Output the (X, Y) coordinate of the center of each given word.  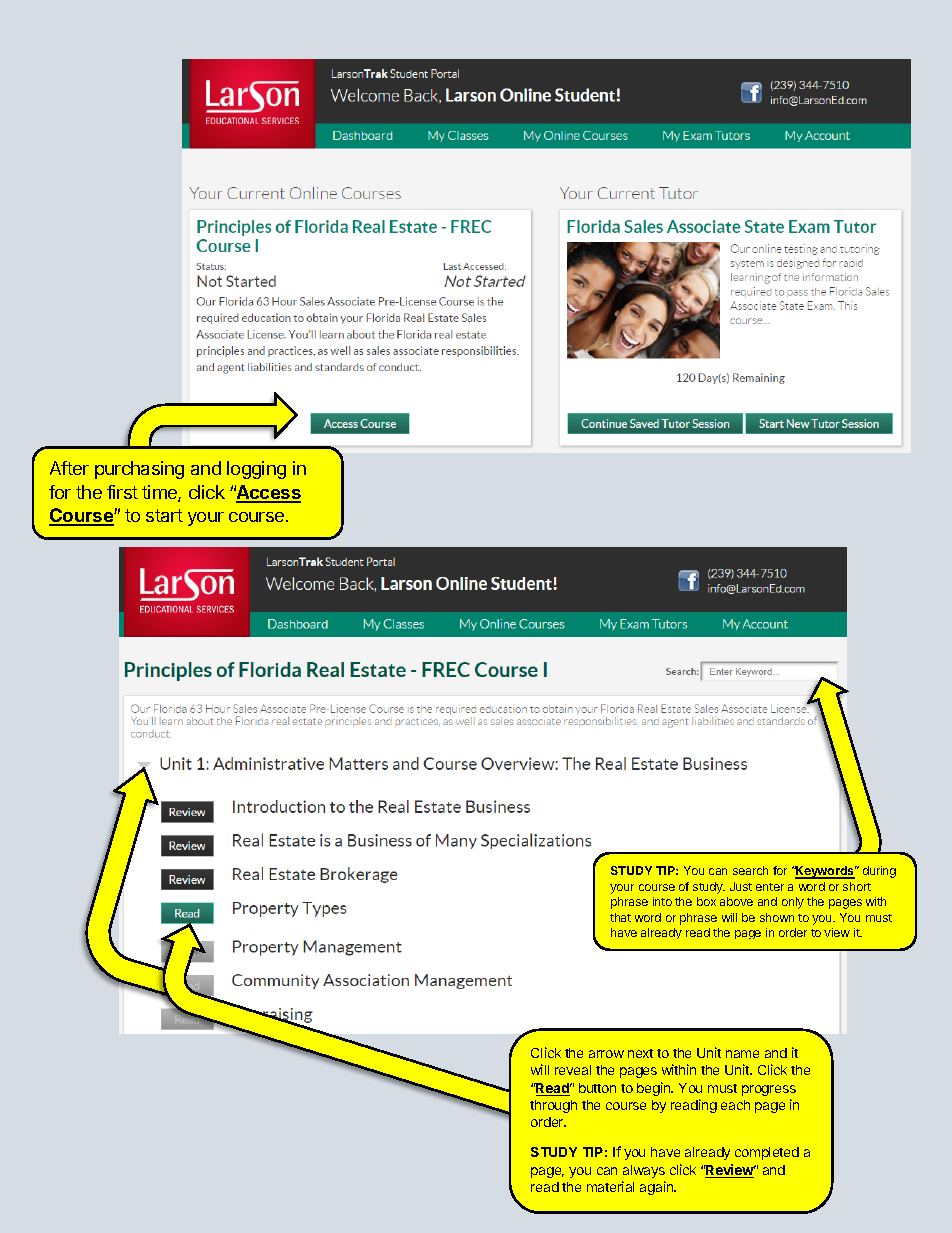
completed (767, 1153)
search (750, 870)
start (164, 515)
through (553, 1106)
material (610, 1186)
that (620, 917)
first (122, 492)
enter (770, 887)
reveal (573, 1070)
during (879, 872)
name (742, 1054)
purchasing (139, 470)
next (640, 1053)
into (662, 901)
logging (256, 470)
